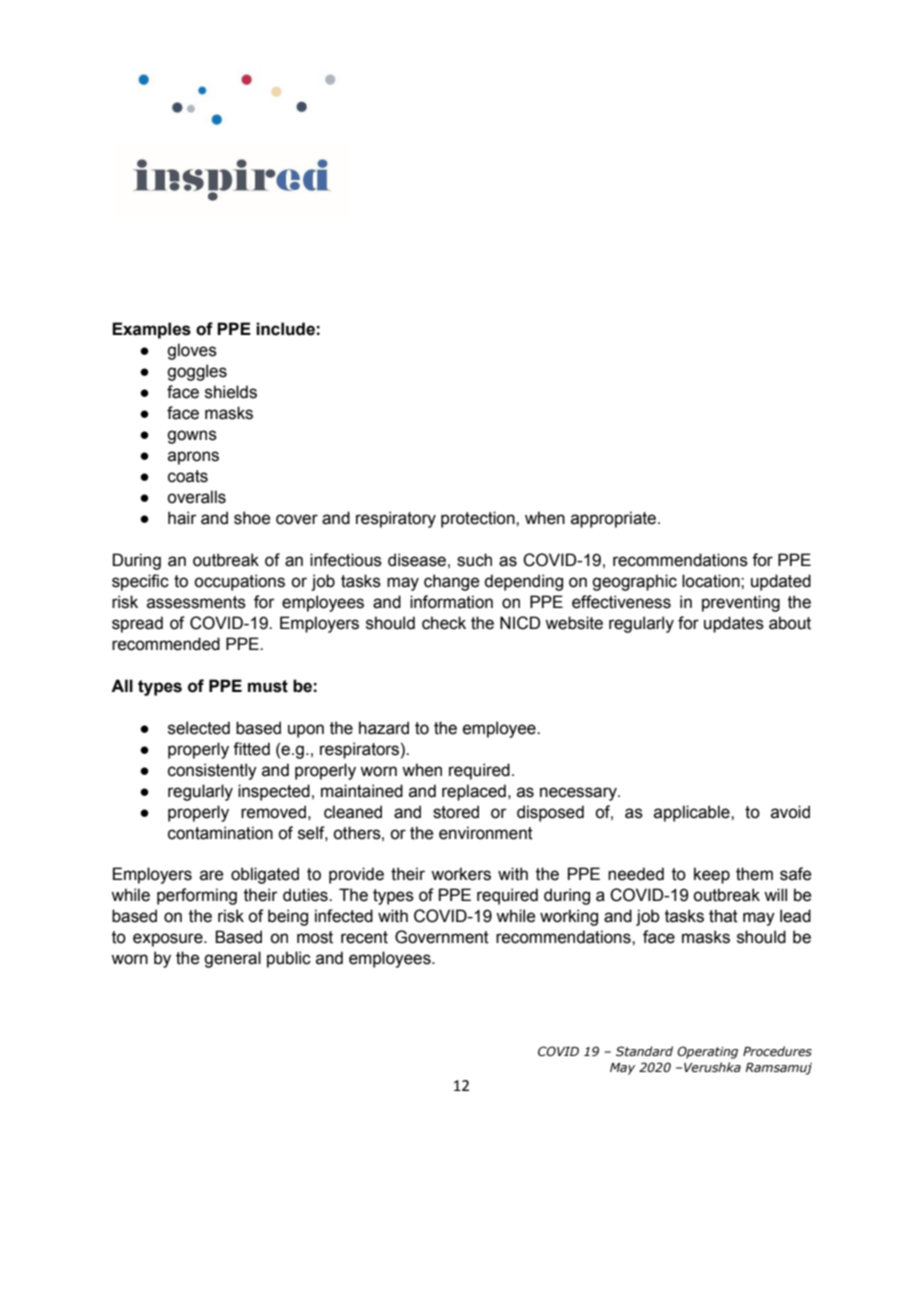 This image has width=924, height=1308. I want to click on must, so click(268, 686).
